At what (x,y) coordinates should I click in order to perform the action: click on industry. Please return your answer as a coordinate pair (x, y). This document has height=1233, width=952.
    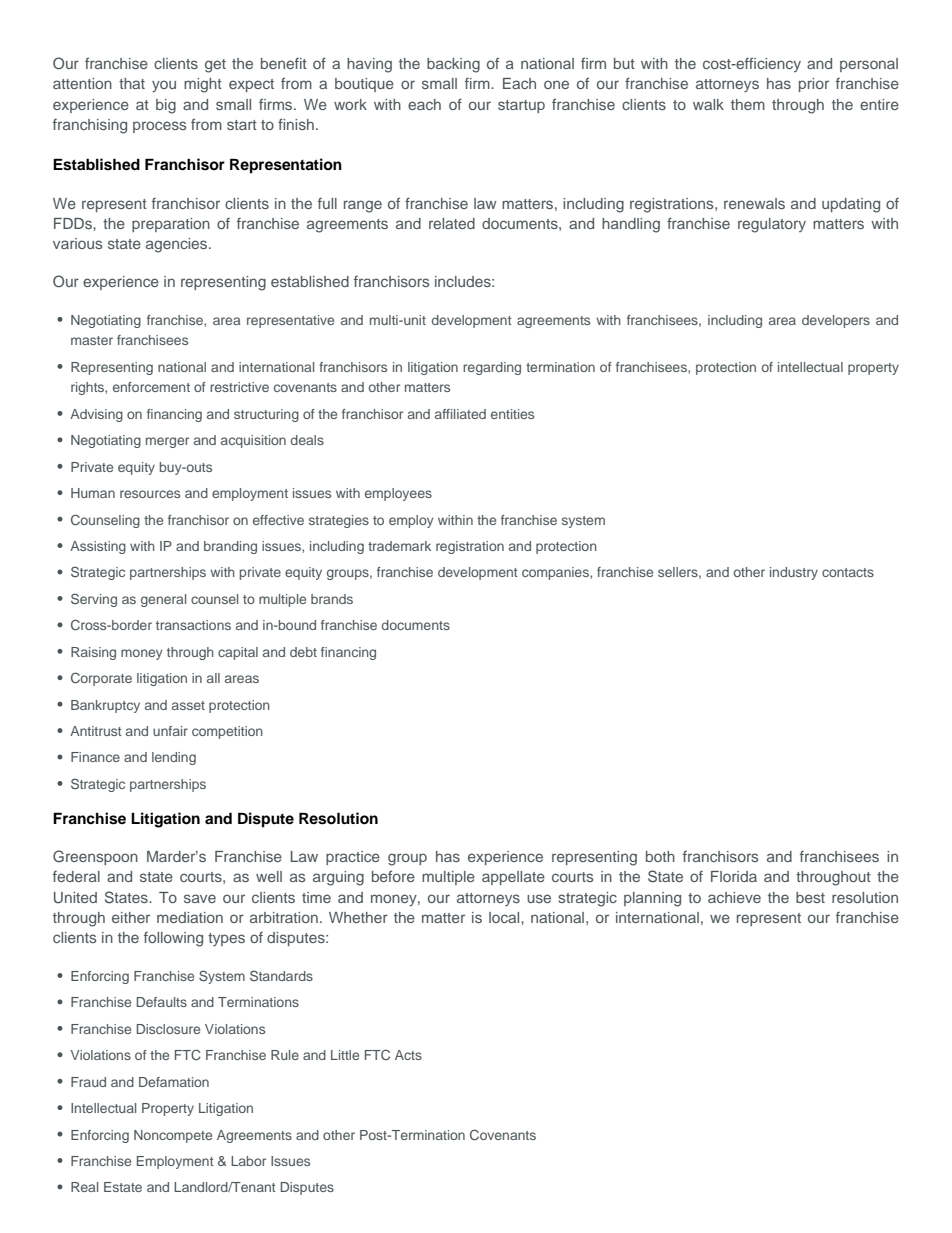
    Looking at the image, I should click on (794, 573).
